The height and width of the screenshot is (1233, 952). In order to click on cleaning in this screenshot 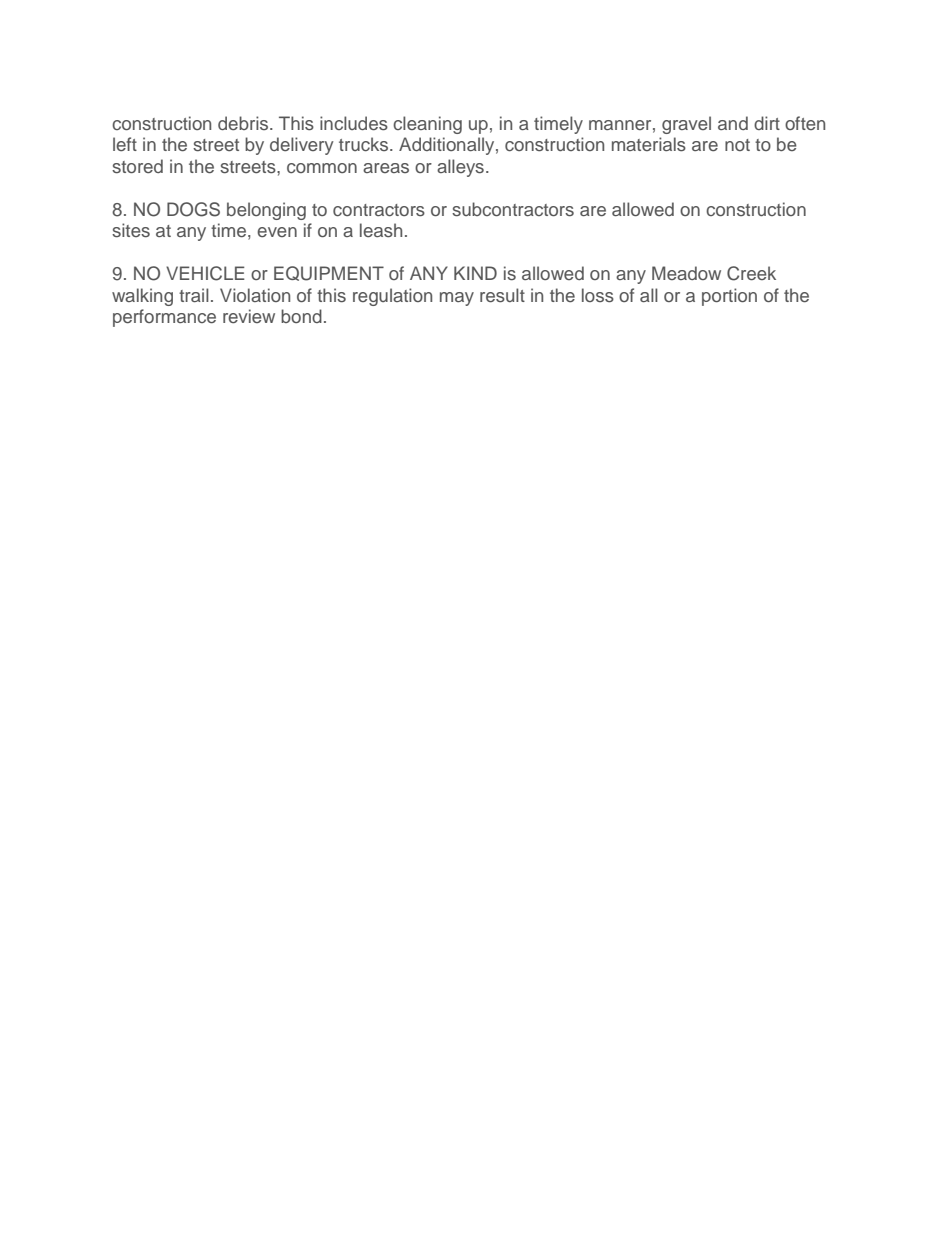, I will do `click(427, 125)`.
